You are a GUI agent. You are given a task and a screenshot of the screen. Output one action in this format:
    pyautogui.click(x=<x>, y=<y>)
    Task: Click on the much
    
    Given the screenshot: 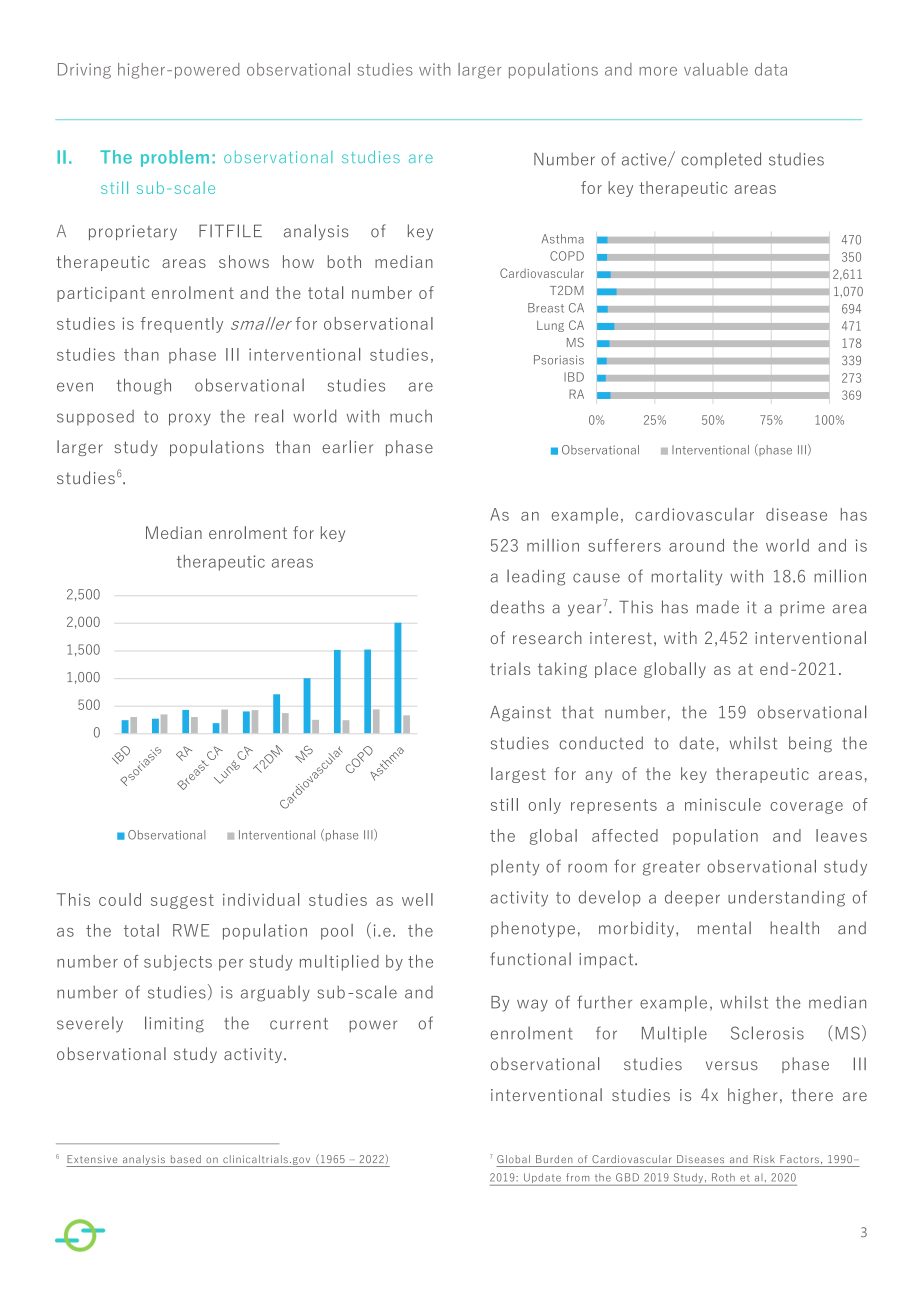 What is the action you would take?
    pyautogui.click(x=411, y=416)
